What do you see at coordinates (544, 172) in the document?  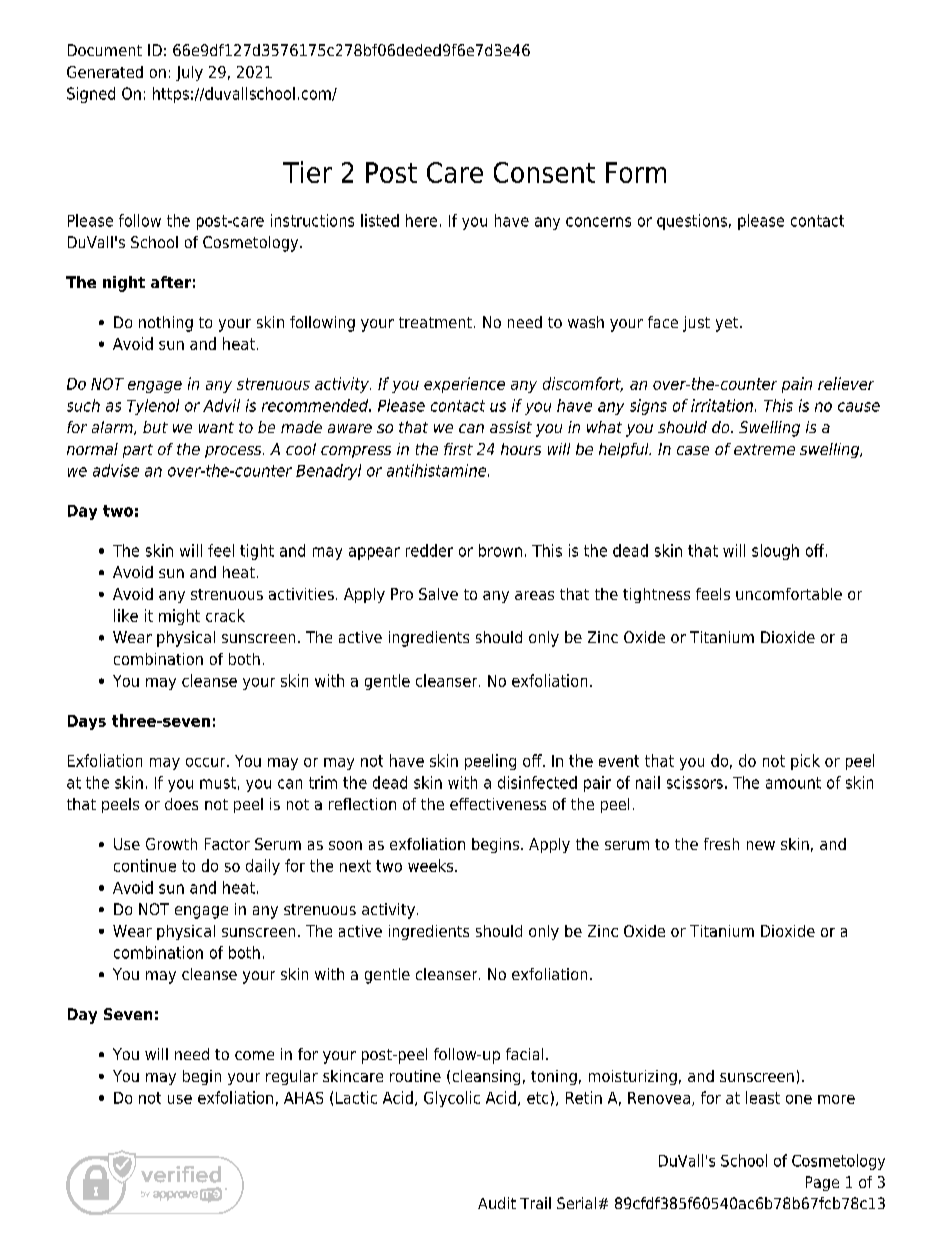 I see `Consent` at bounding box center [544, 172].
